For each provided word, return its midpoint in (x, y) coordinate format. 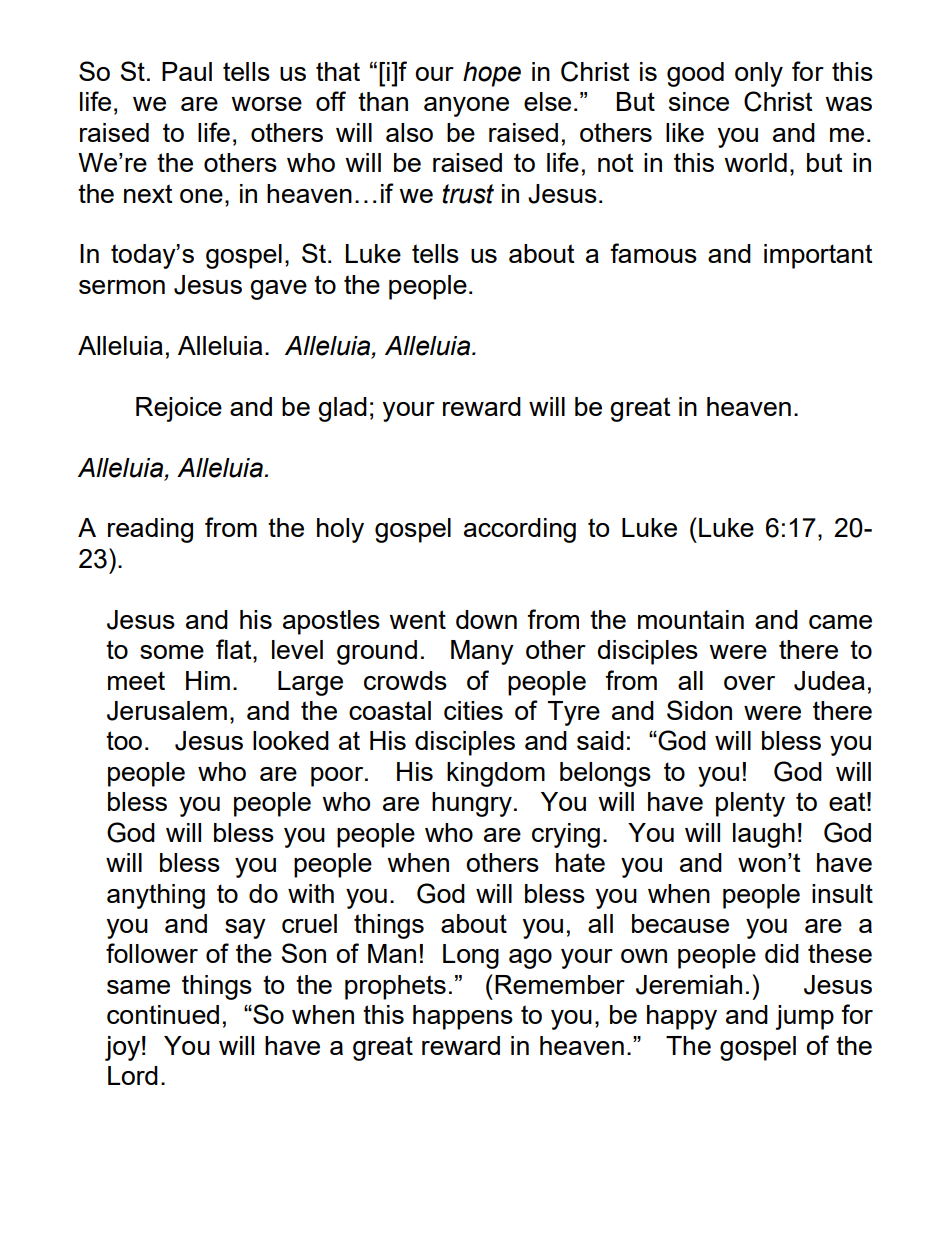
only (759, 74)
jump (805, 1017)
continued (163, 1014)
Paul (187, 71)
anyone (466, 107)
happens (463, 1017)
